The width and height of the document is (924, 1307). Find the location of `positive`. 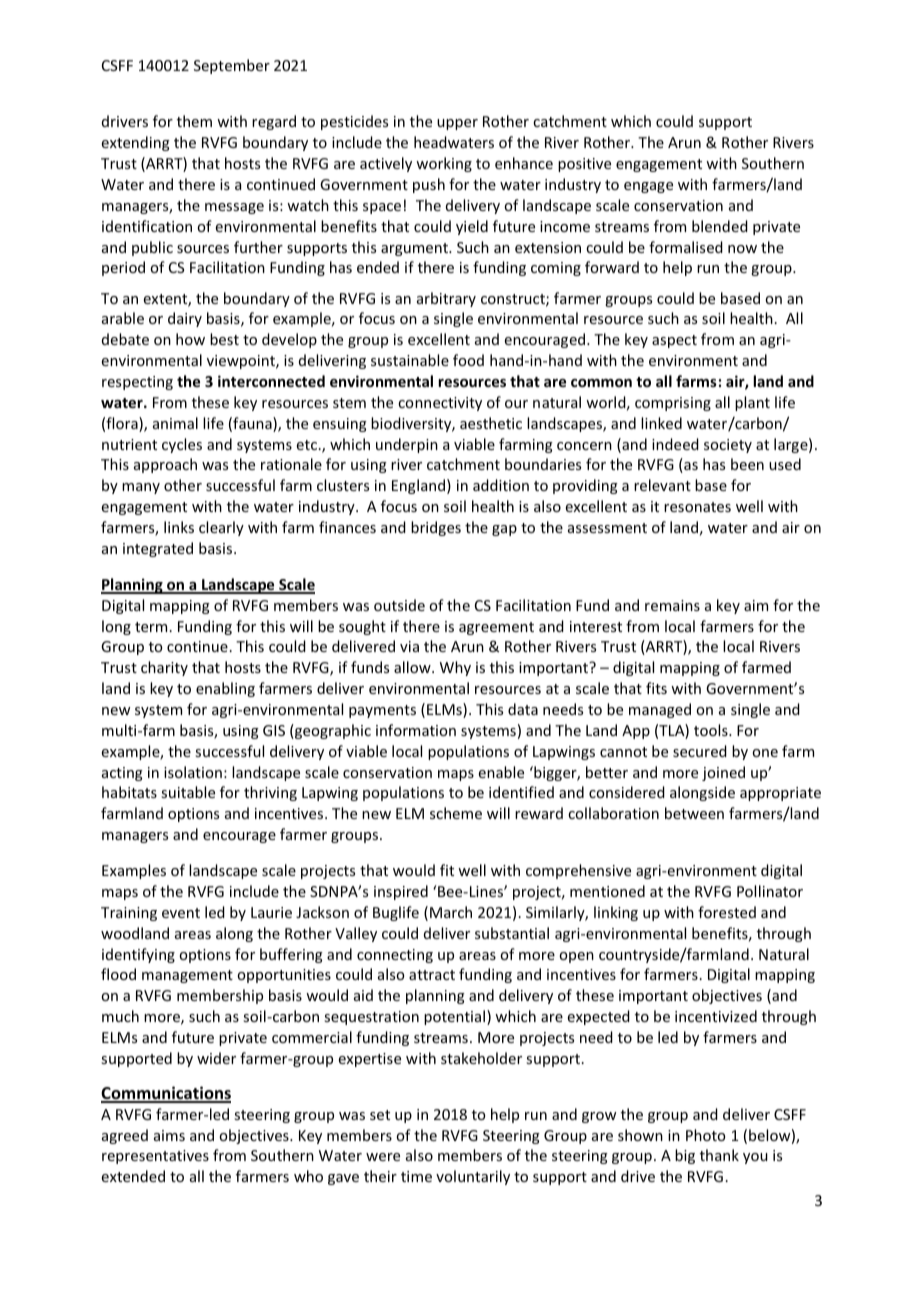

positive is located at coordinates (584, 165).
